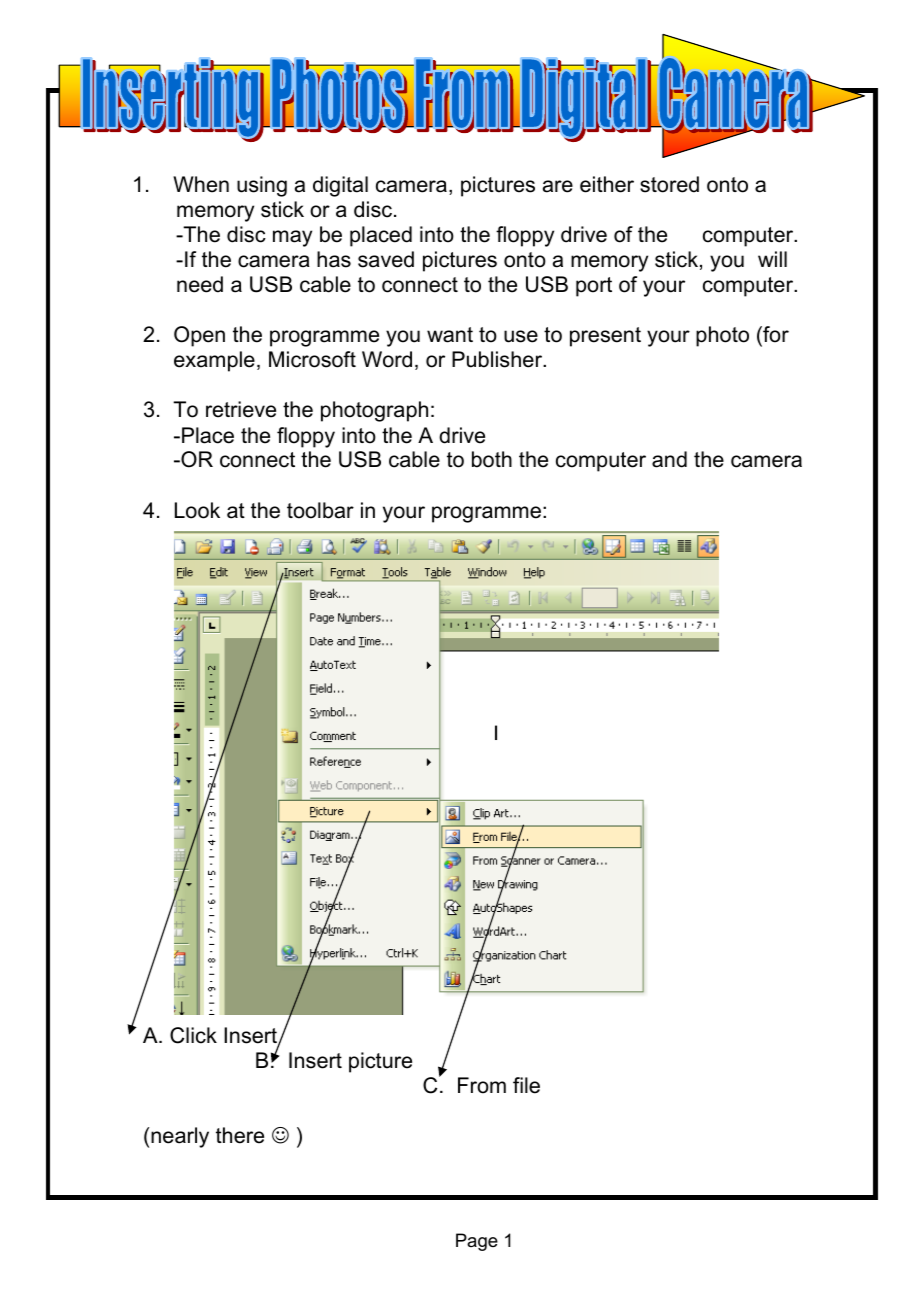 Image resolution: width=924 pixels, height=1308 pixels. Describe the element at coordinates (477, 1242) in the screenshot. I see `Page` at that location.
